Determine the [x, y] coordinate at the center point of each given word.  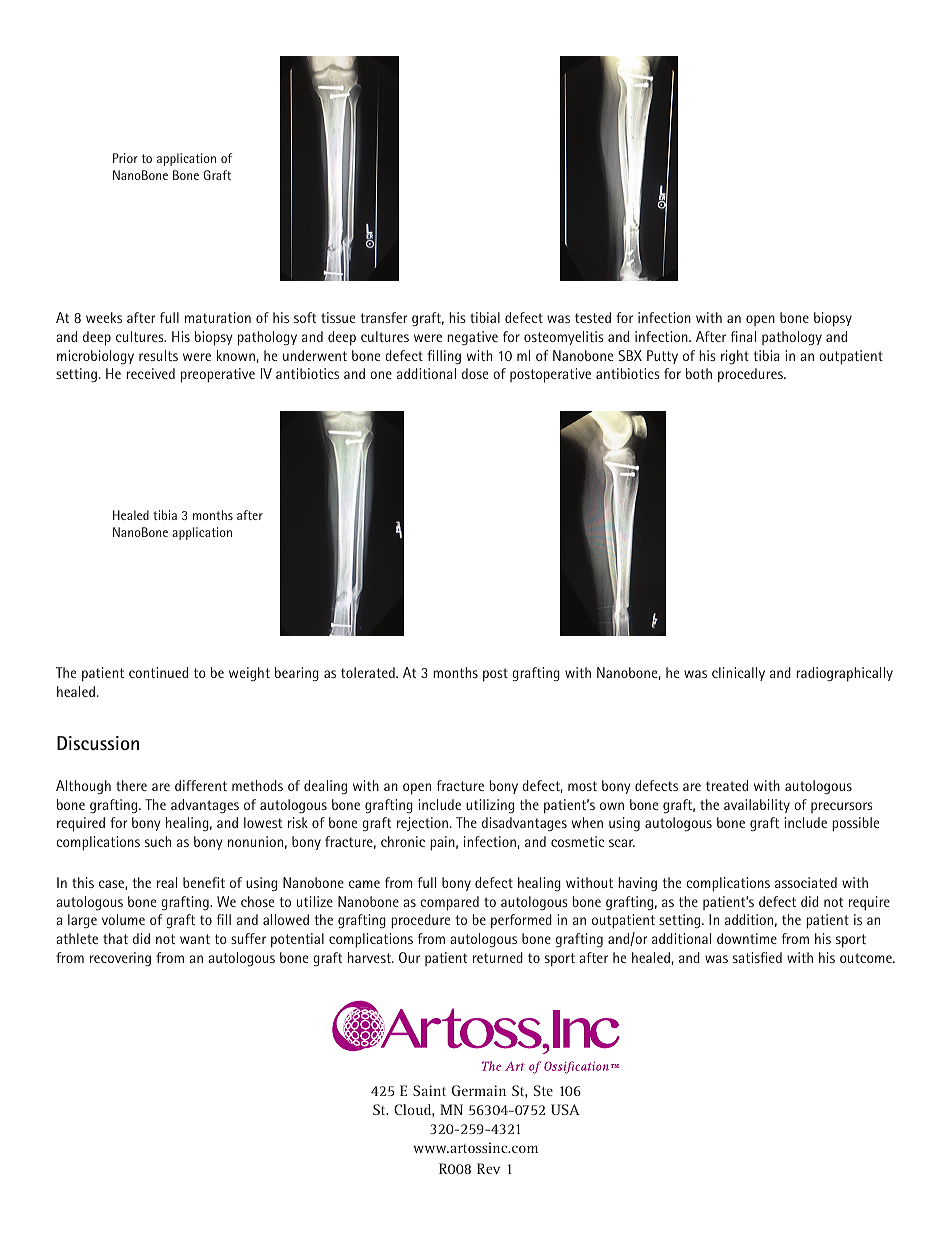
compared [449, 903]
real [167, 882]
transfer [383, 317]
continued [158, 672]
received [150, 373]
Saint [429, 1090]
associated [806, 882]
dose [475, 373]
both [699, 373]
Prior [125, 158]
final [743, 336]
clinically [738, 674]
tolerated [369, 672]
